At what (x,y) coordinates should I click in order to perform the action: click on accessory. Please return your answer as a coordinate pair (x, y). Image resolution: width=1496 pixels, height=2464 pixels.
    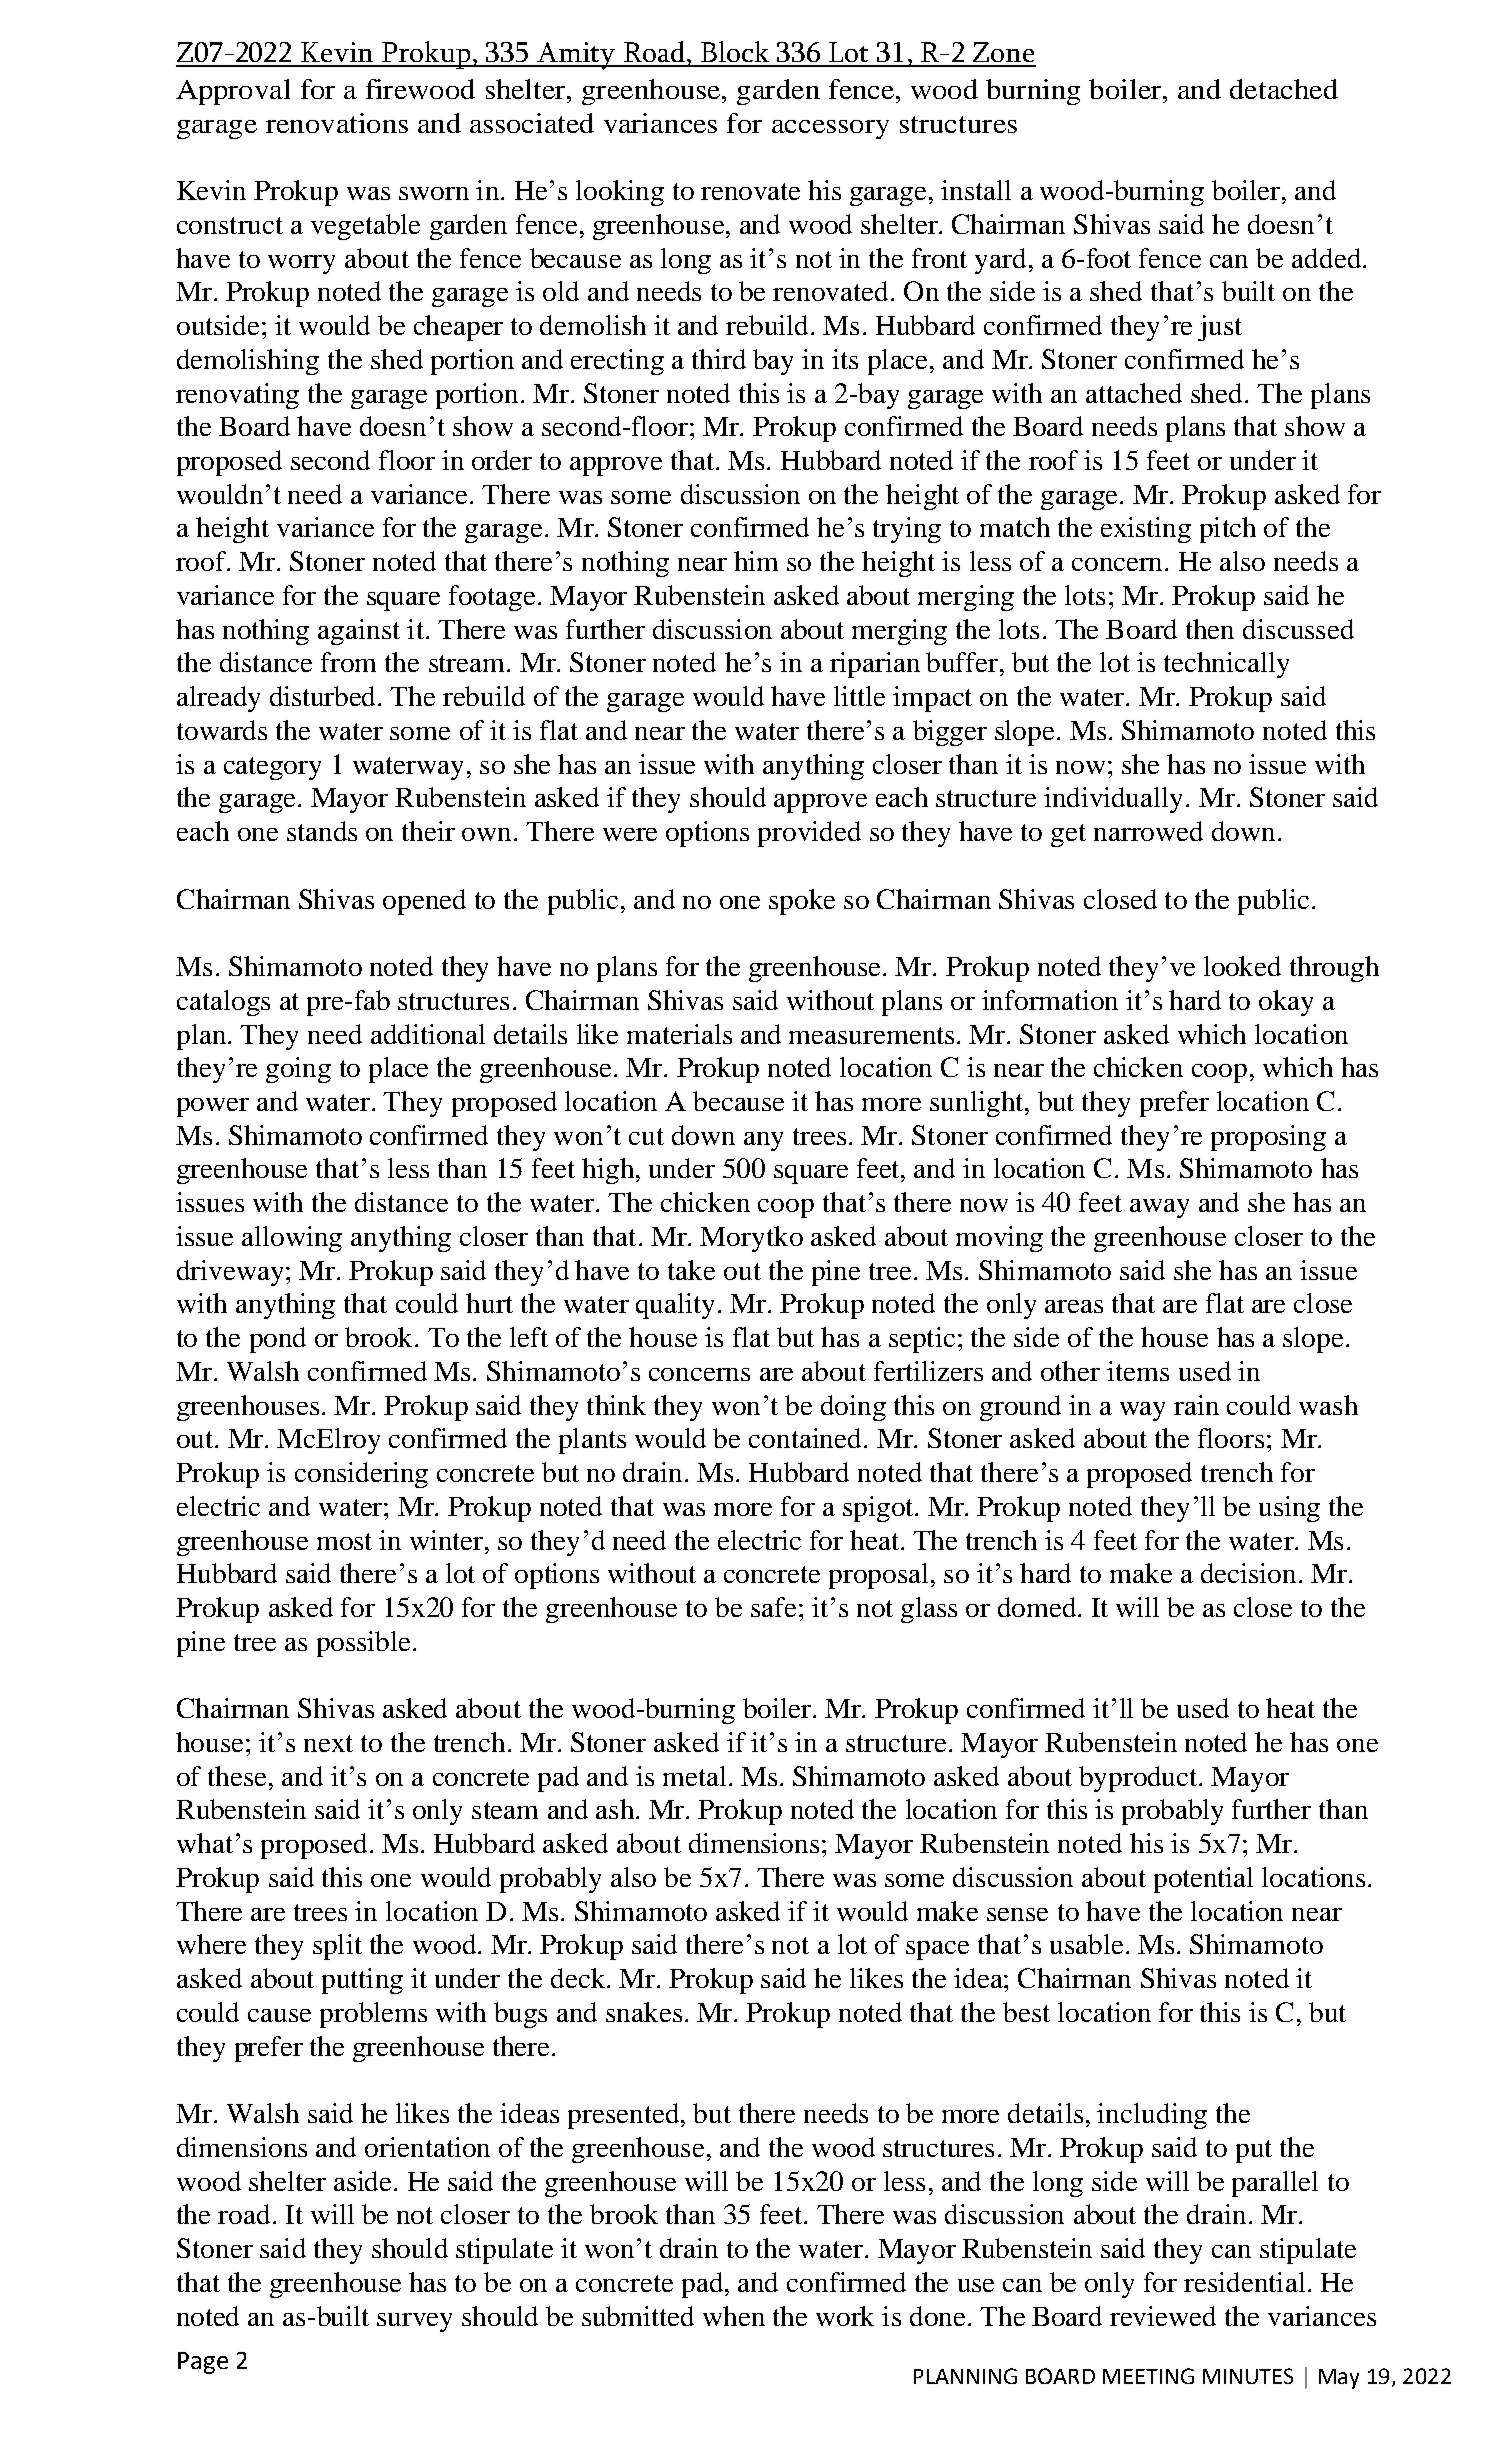
    Looking at the image, I should click on (830, 129).
